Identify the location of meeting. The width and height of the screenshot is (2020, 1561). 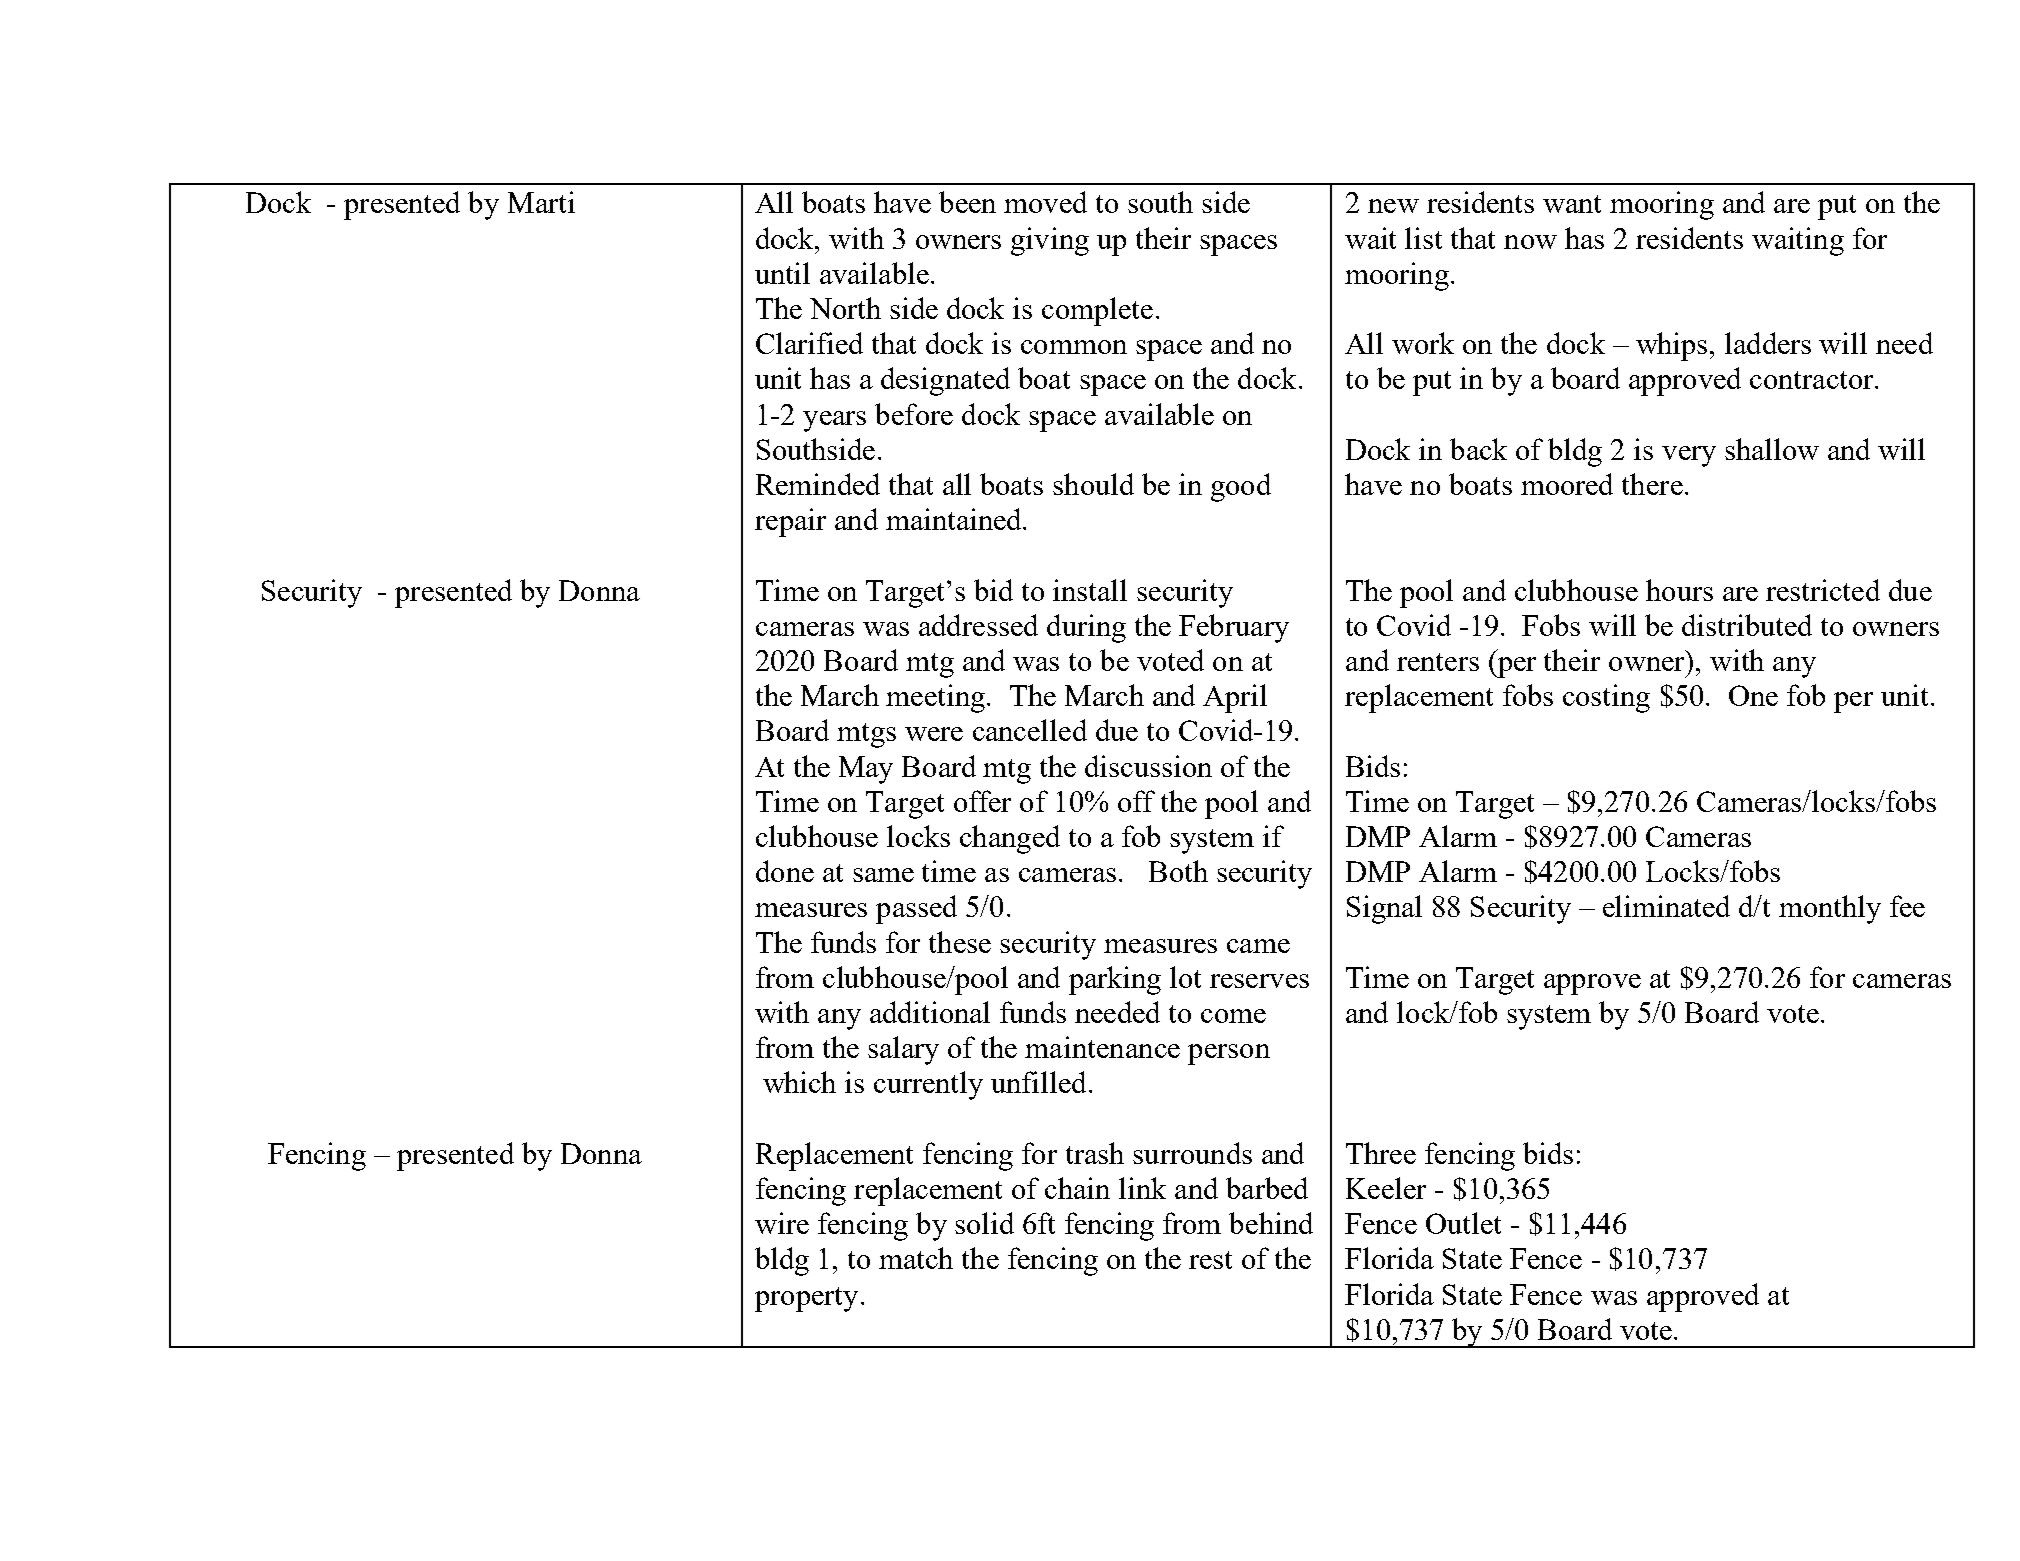
(937, 698).
